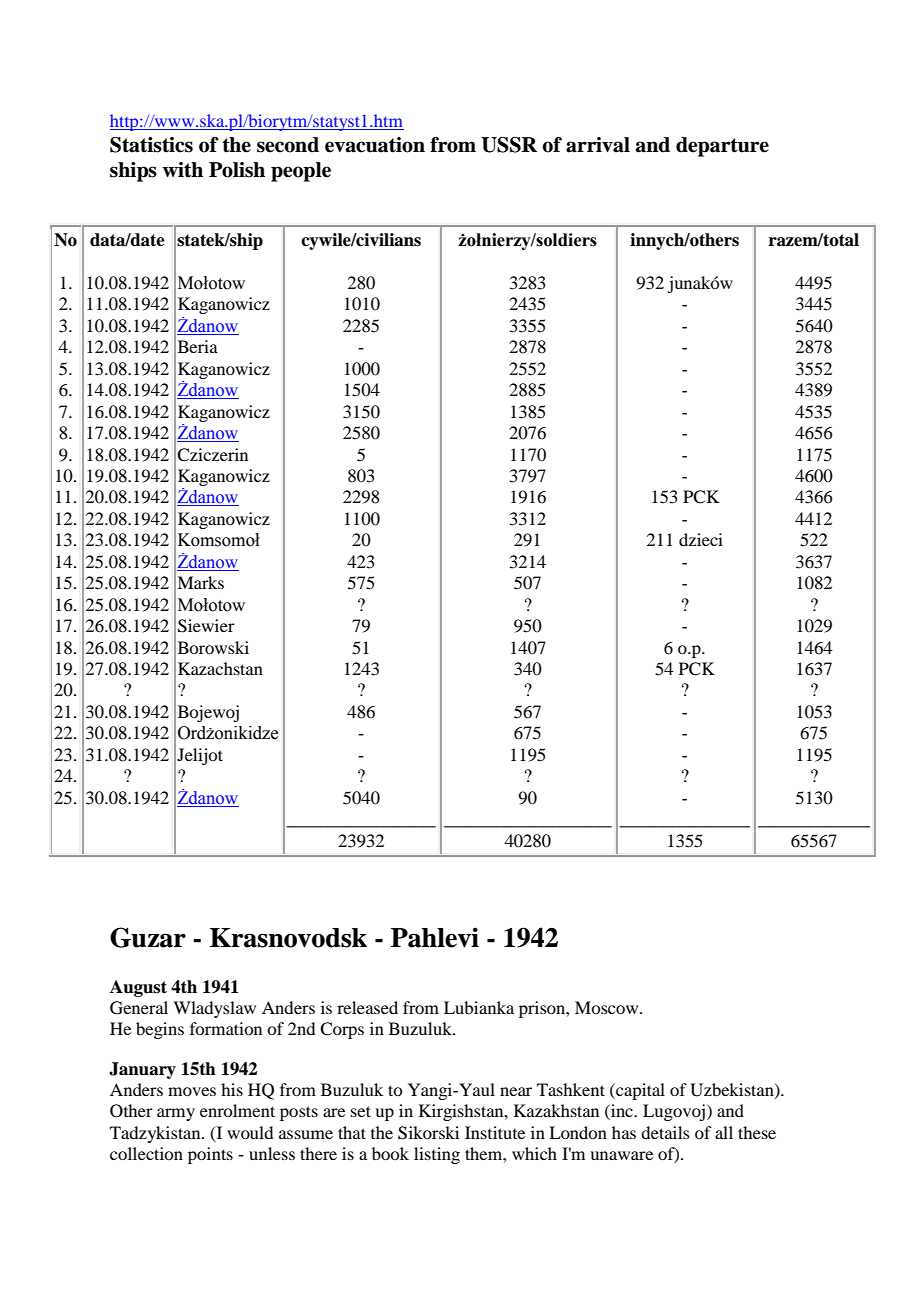 Image resolution: width=924 pixels, height=1308 pixels. Describe the element at coordinates (722, 147) in the screenshot. I see `departure` at that location.
